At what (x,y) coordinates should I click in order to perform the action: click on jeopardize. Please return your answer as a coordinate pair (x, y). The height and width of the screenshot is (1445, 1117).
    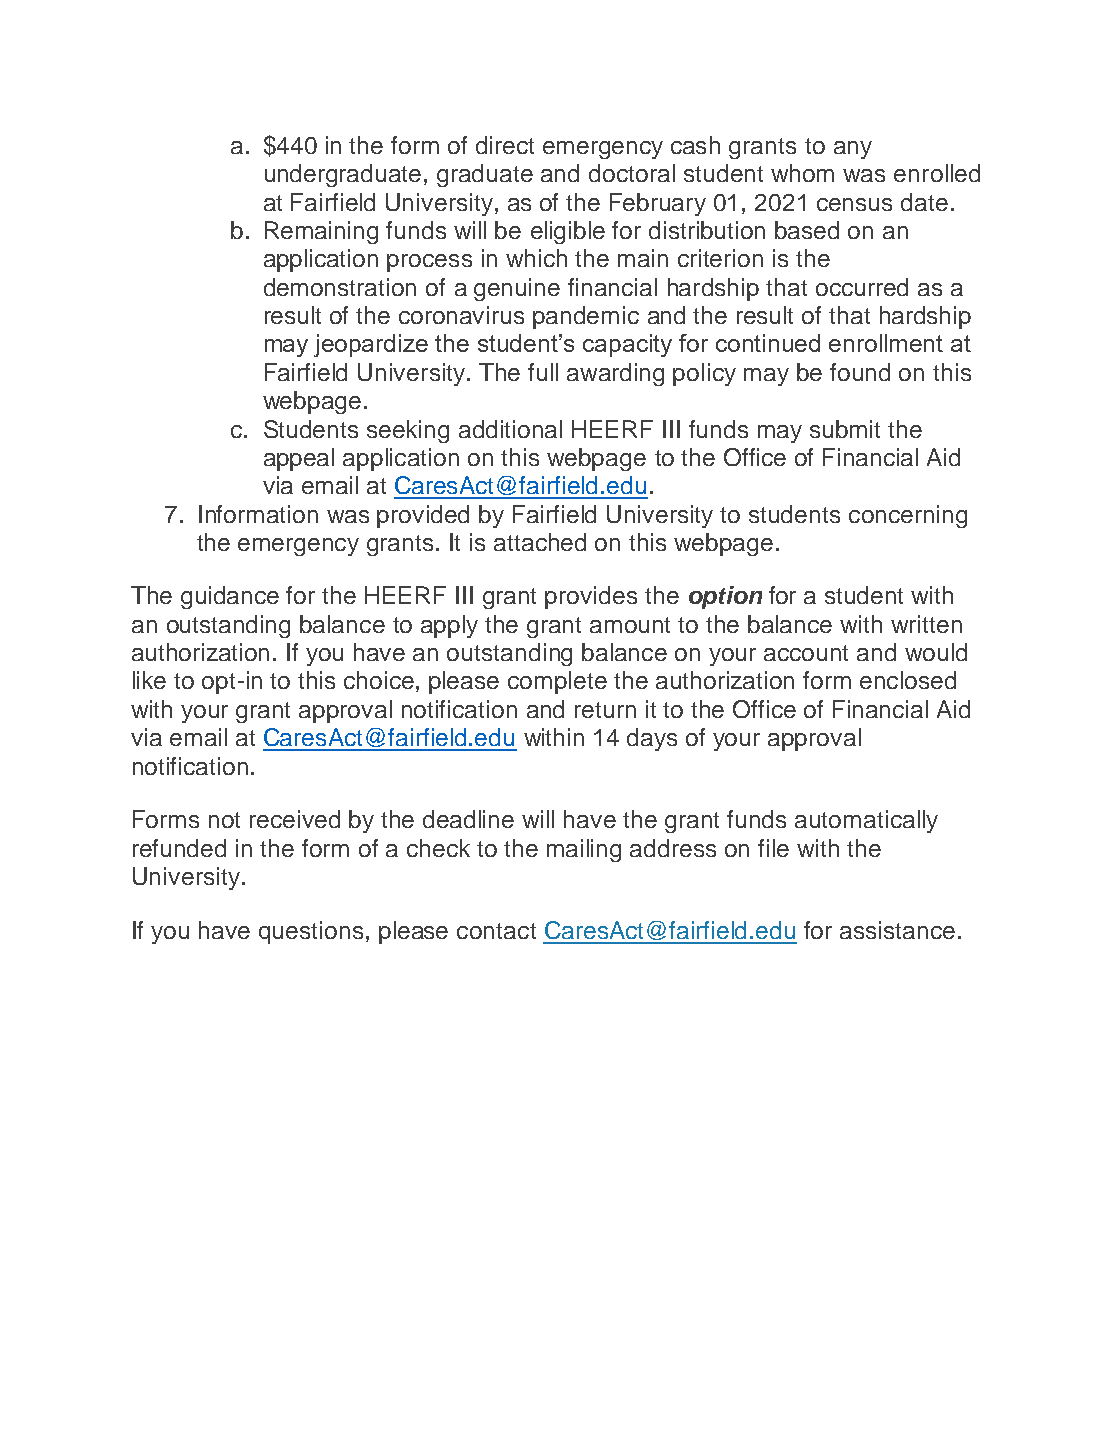
    Looking at the image, I should click on (371, 345).
